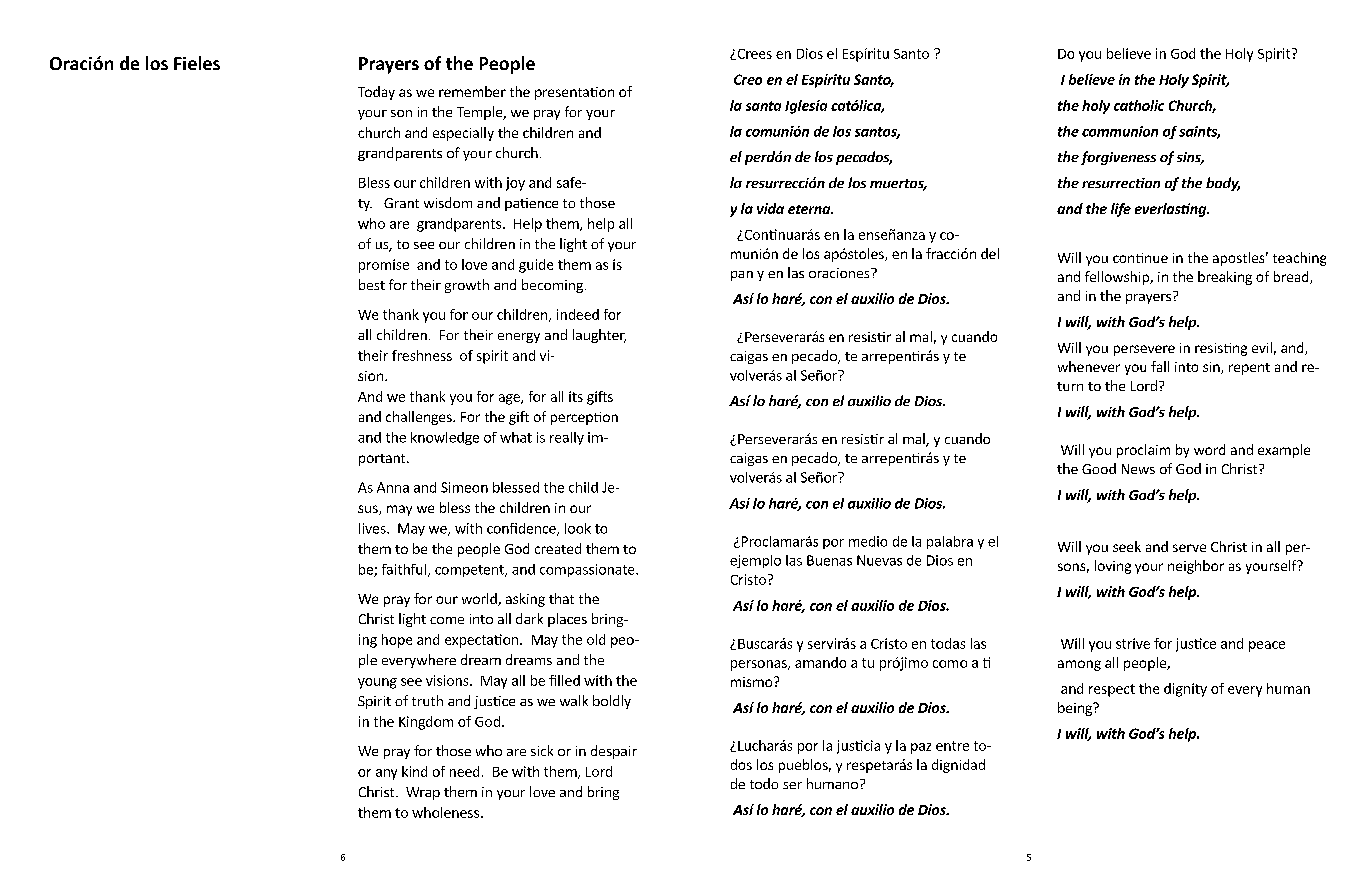 This image has height=887, width=1372. I want to click on come, so click(447, 620).
